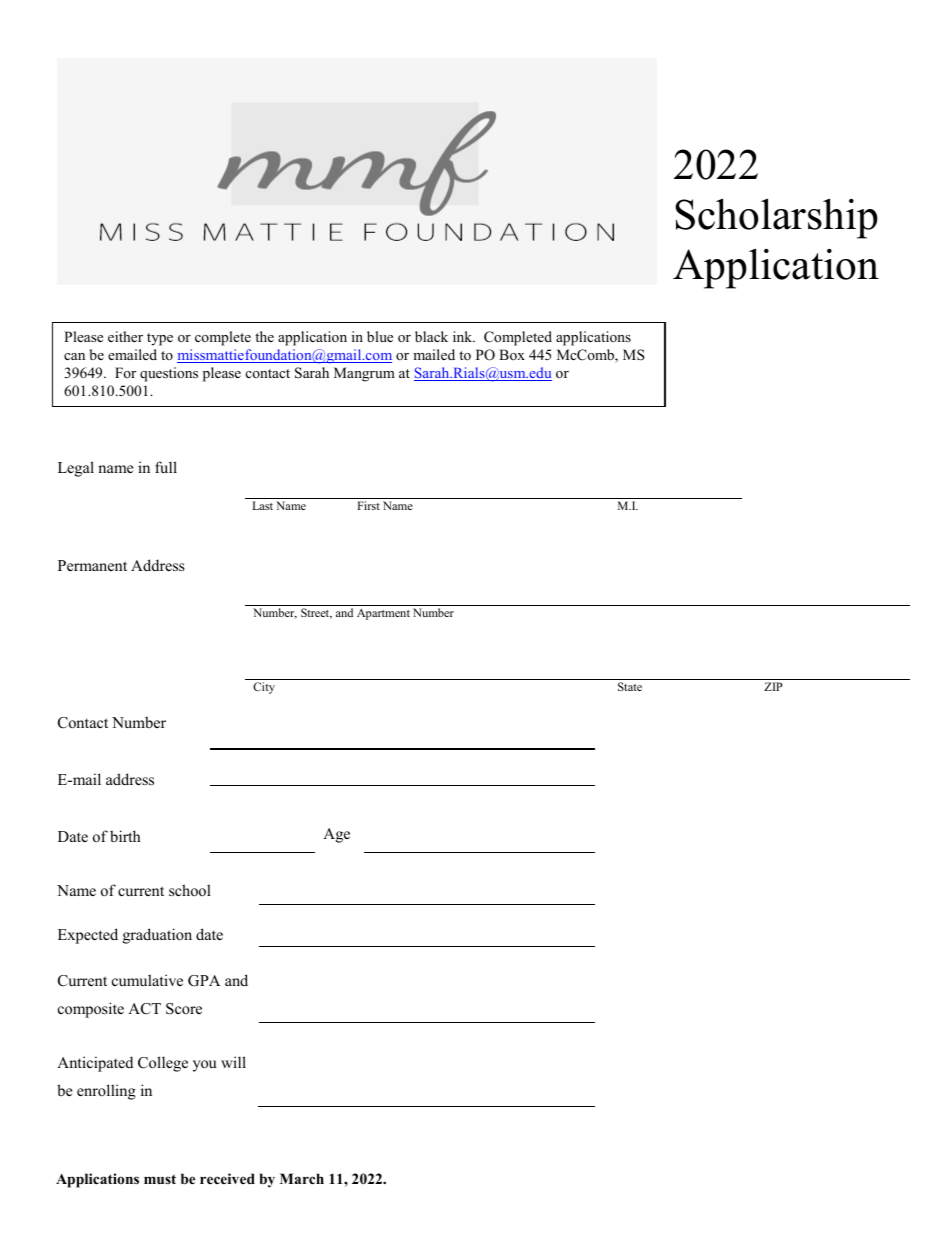 The image size is (952, 1233). Describe the element at coordinates (336, 835) in the image. I see `Age` at that location.
